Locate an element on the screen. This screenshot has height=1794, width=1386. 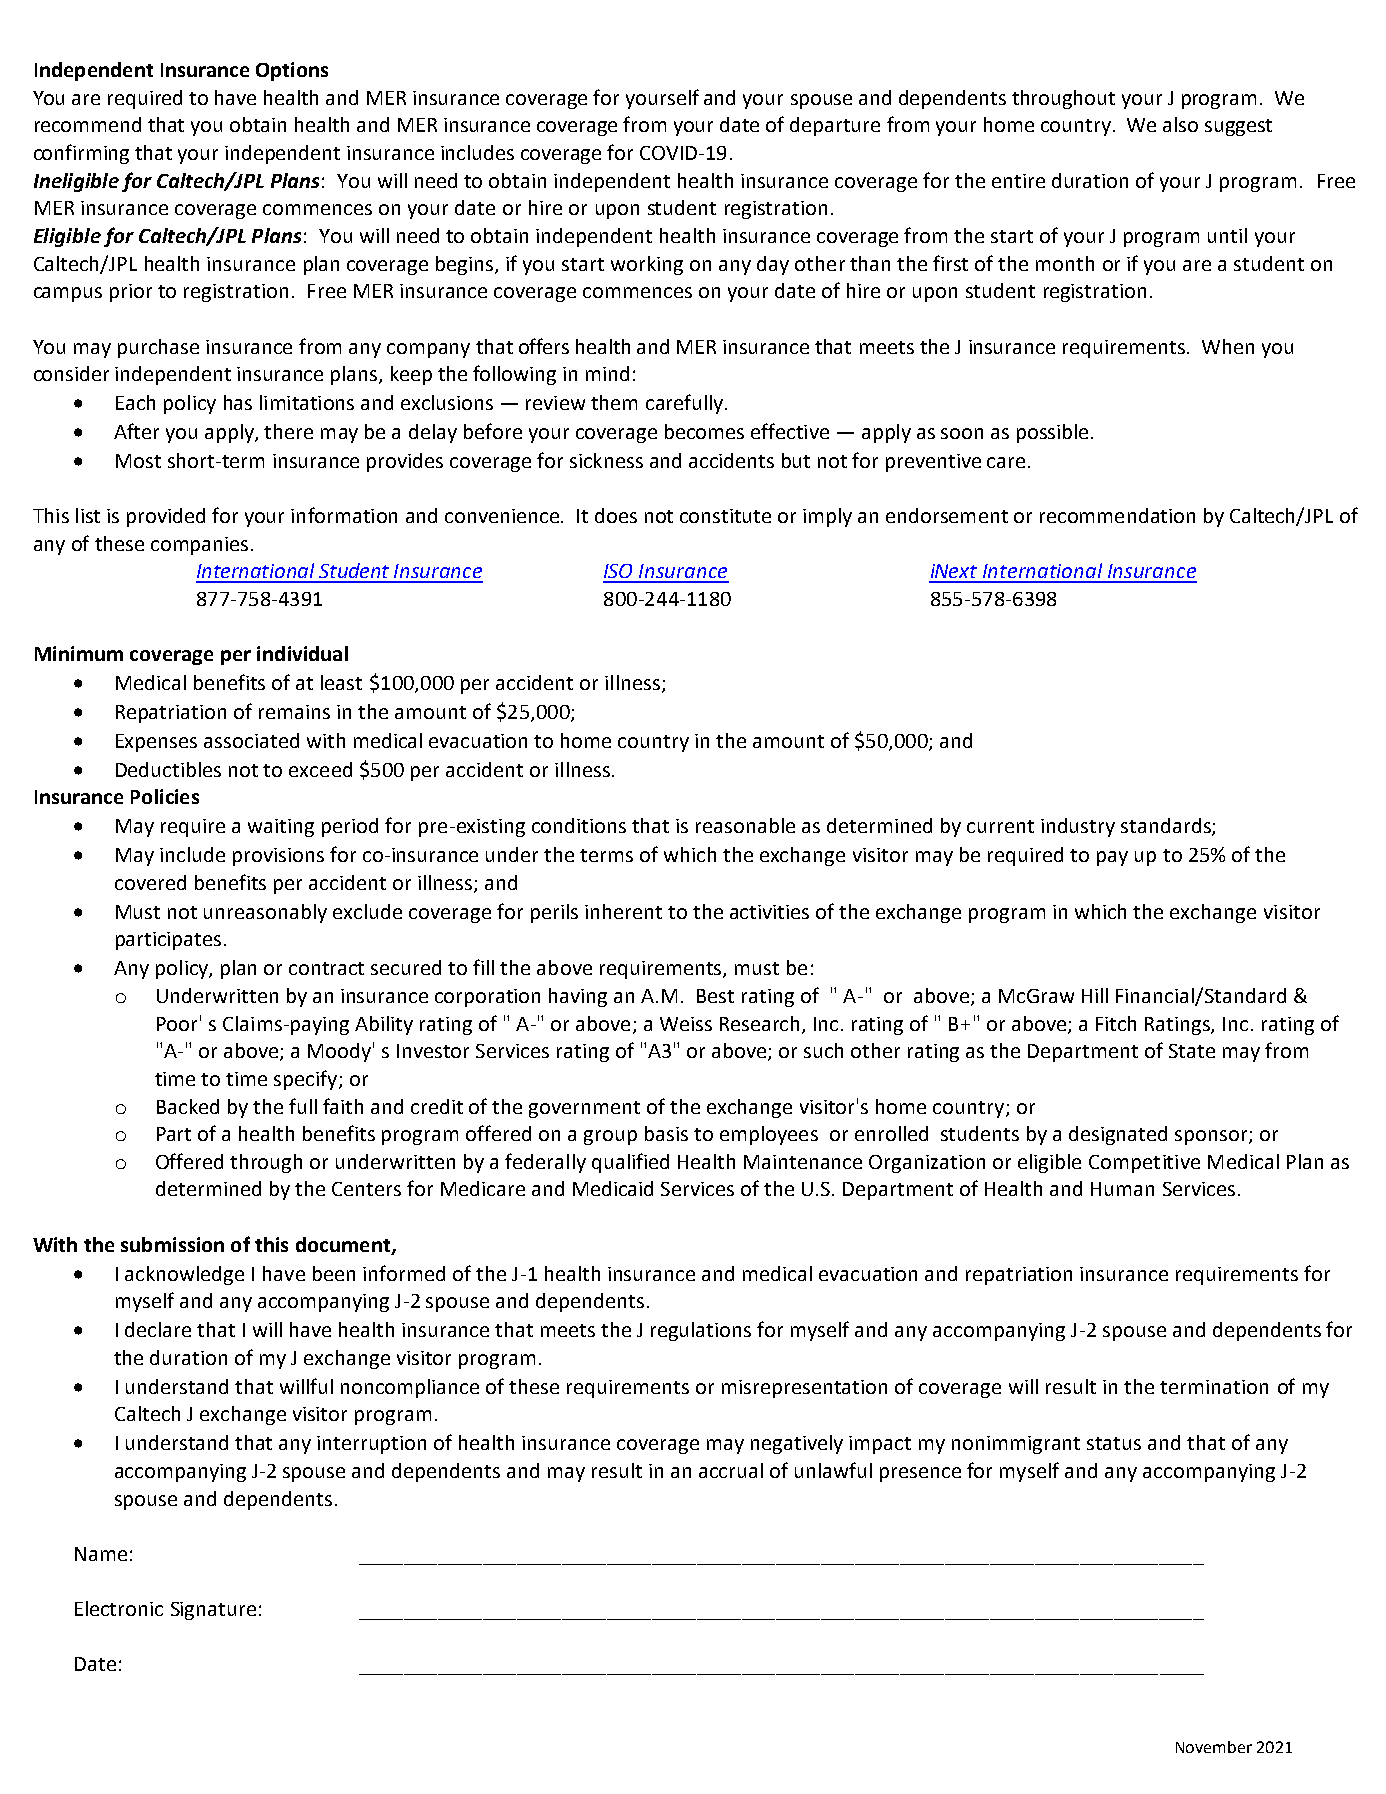
accrual is located at coordinates (731, 1470).
